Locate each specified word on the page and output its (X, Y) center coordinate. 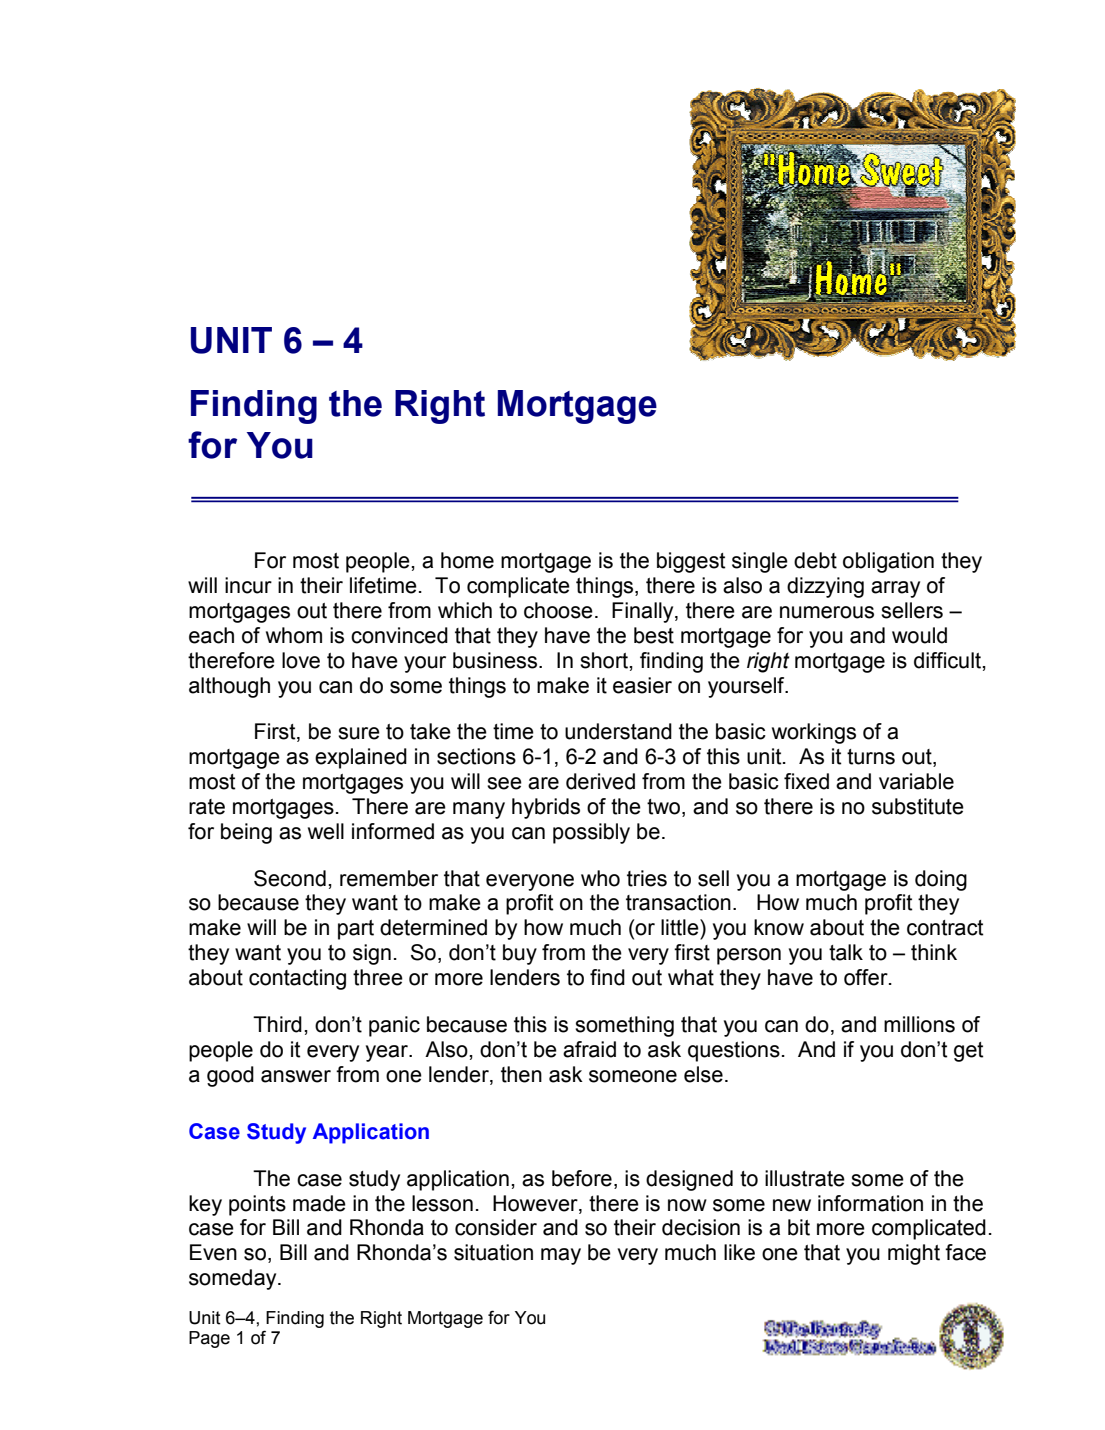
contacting (297, 979)
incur (248, 585)
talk (846, 952)
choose (558, 610)
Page (209, 1339)
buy (520, 954)
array (895, 589)
